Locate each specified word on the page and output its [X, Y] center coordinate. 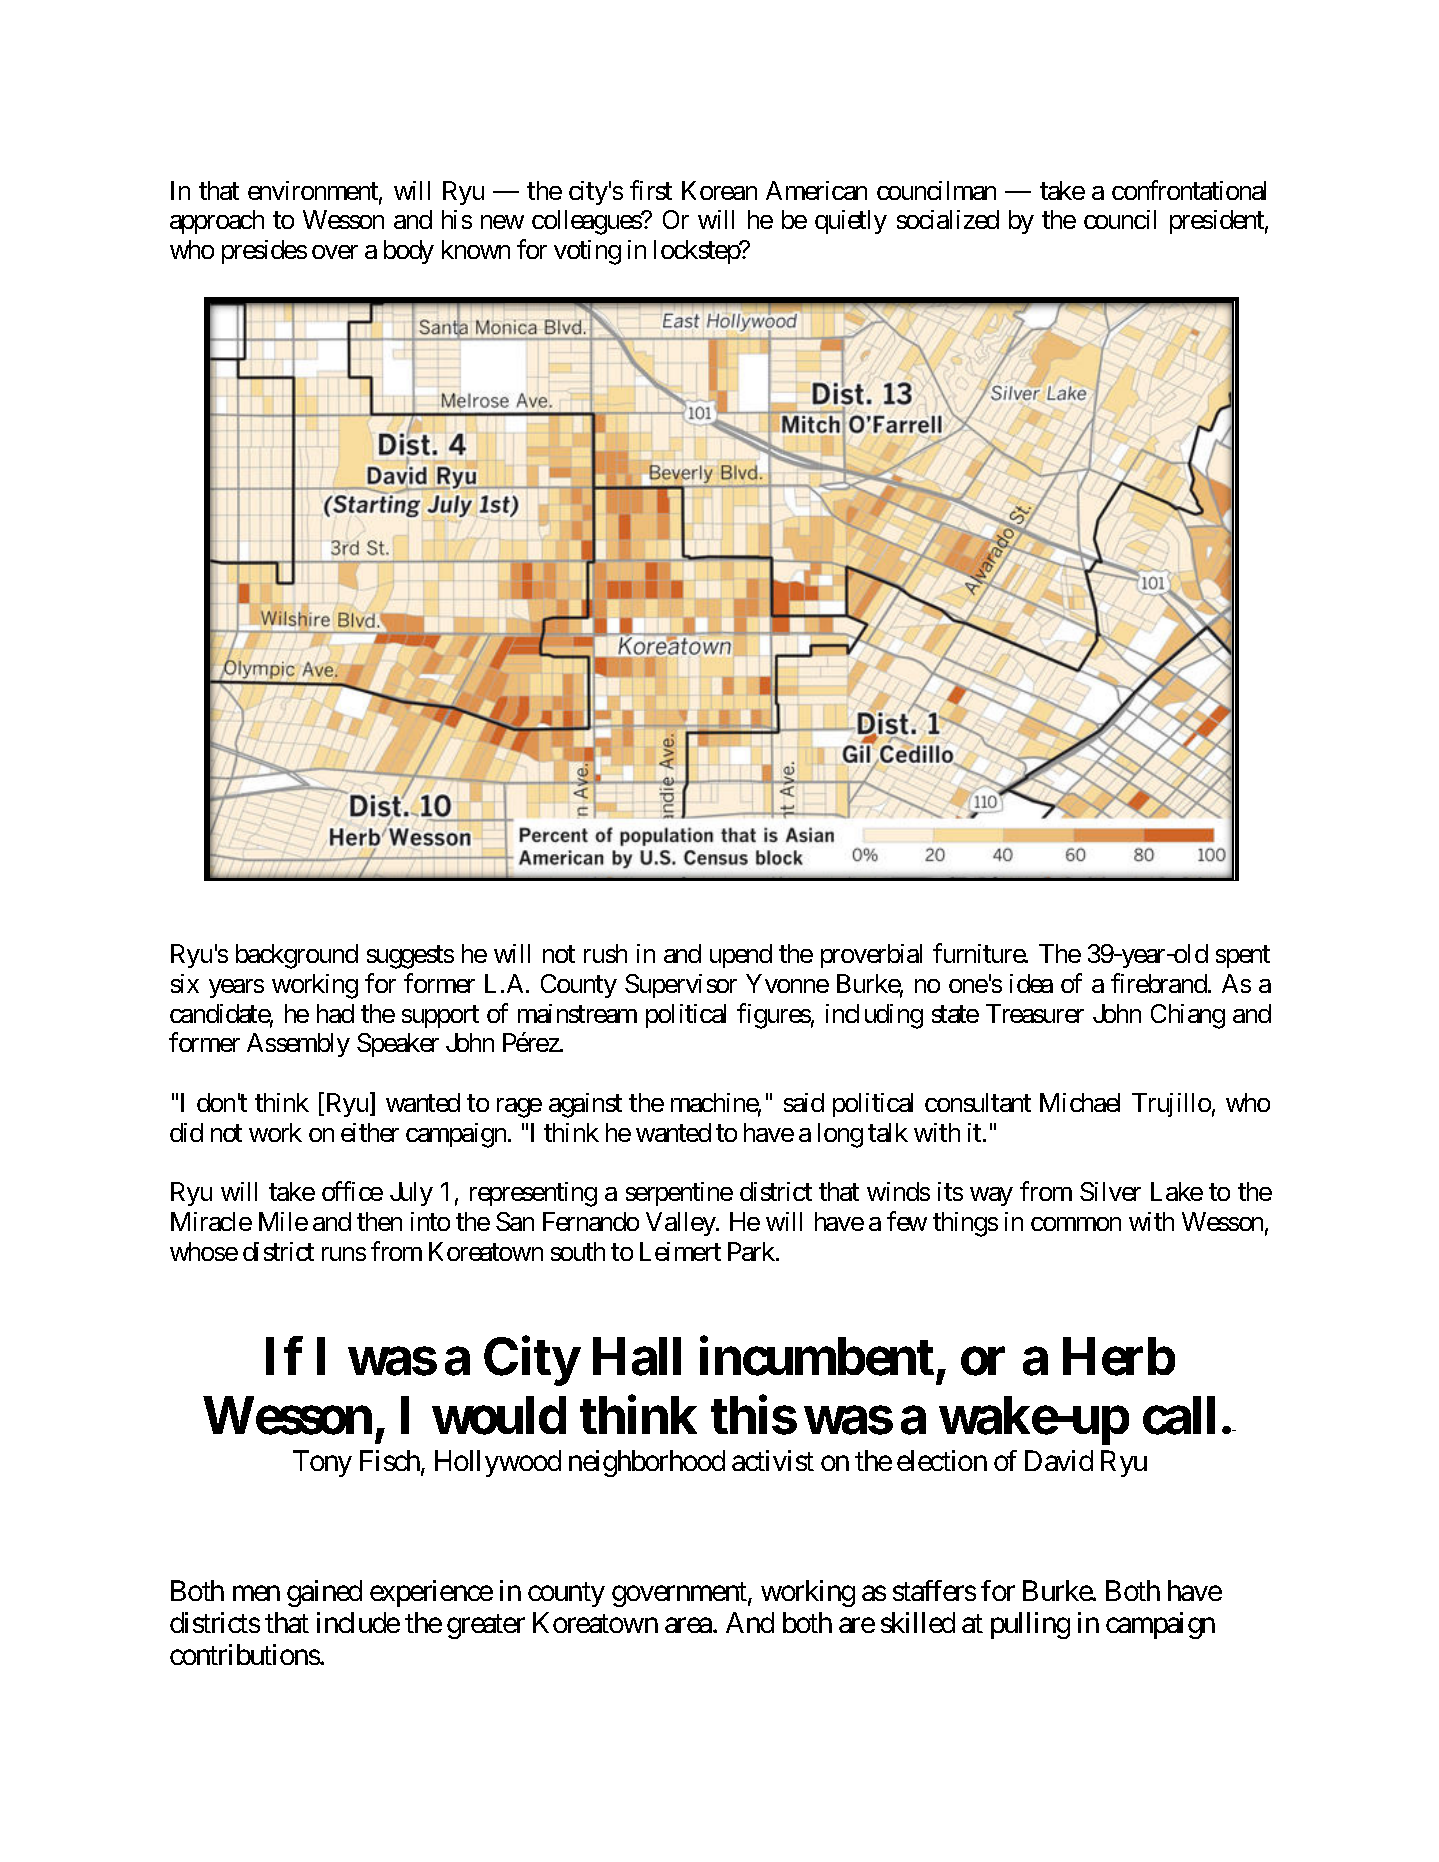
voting [587, 252]
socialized [948, 219]
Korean [719, 190]
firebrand [1159, 983]
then [379, 1221]
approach [217, 222]
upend [741, 956]
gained [324, 1593]
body [409, 252]
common [1076, 1224]
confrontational [1189, 190]
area [689, 1625]
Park [752, 1251]
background [297, 956]
